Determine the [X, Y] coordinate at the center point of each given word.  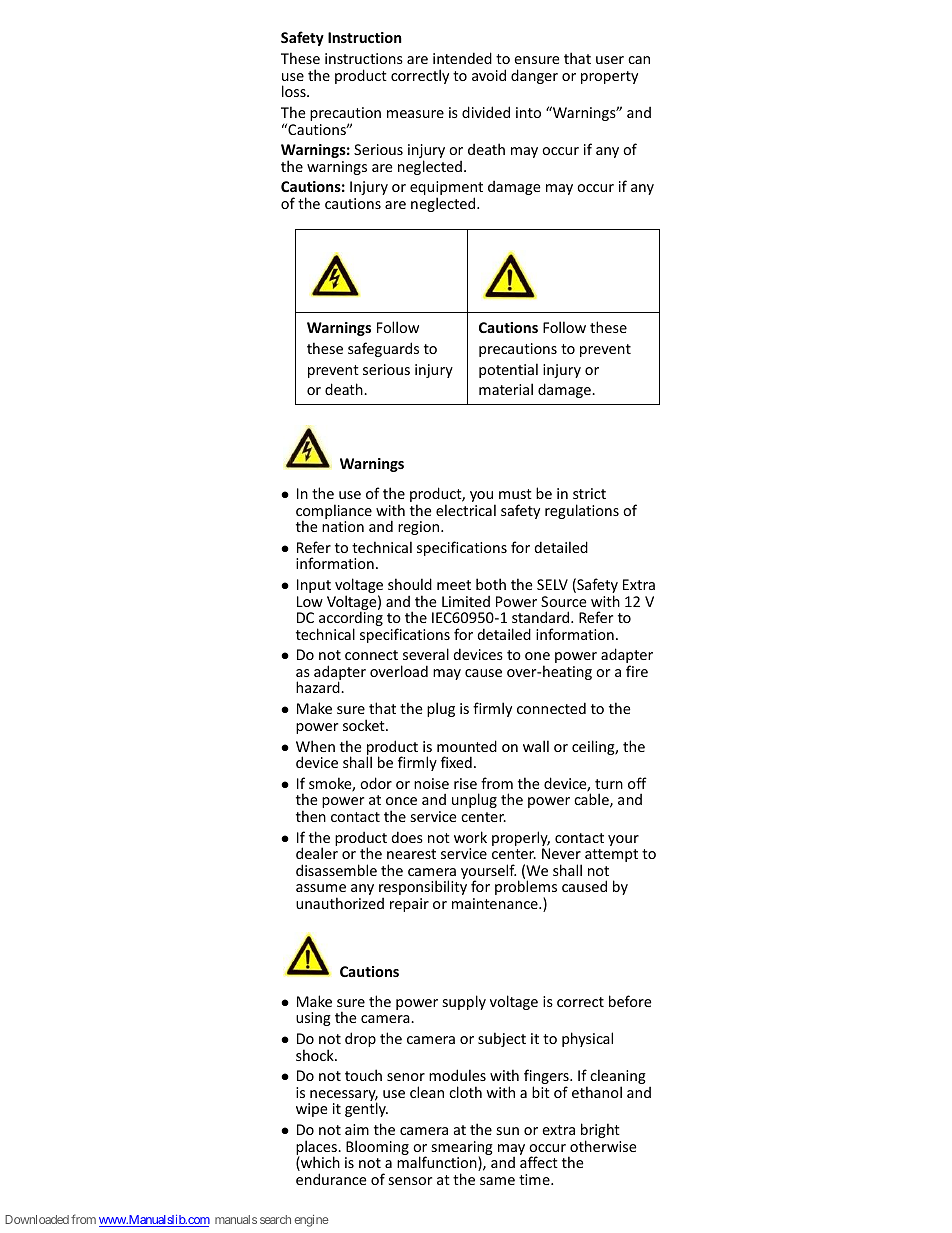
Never [561, 853]
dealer [317, 853]
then [311, 816]
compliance [334, 512]
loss [295, 91]
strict [589, 493]
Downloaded [37, 1219]
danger [534, 76]
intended [462, 58]
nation [343, 526]
